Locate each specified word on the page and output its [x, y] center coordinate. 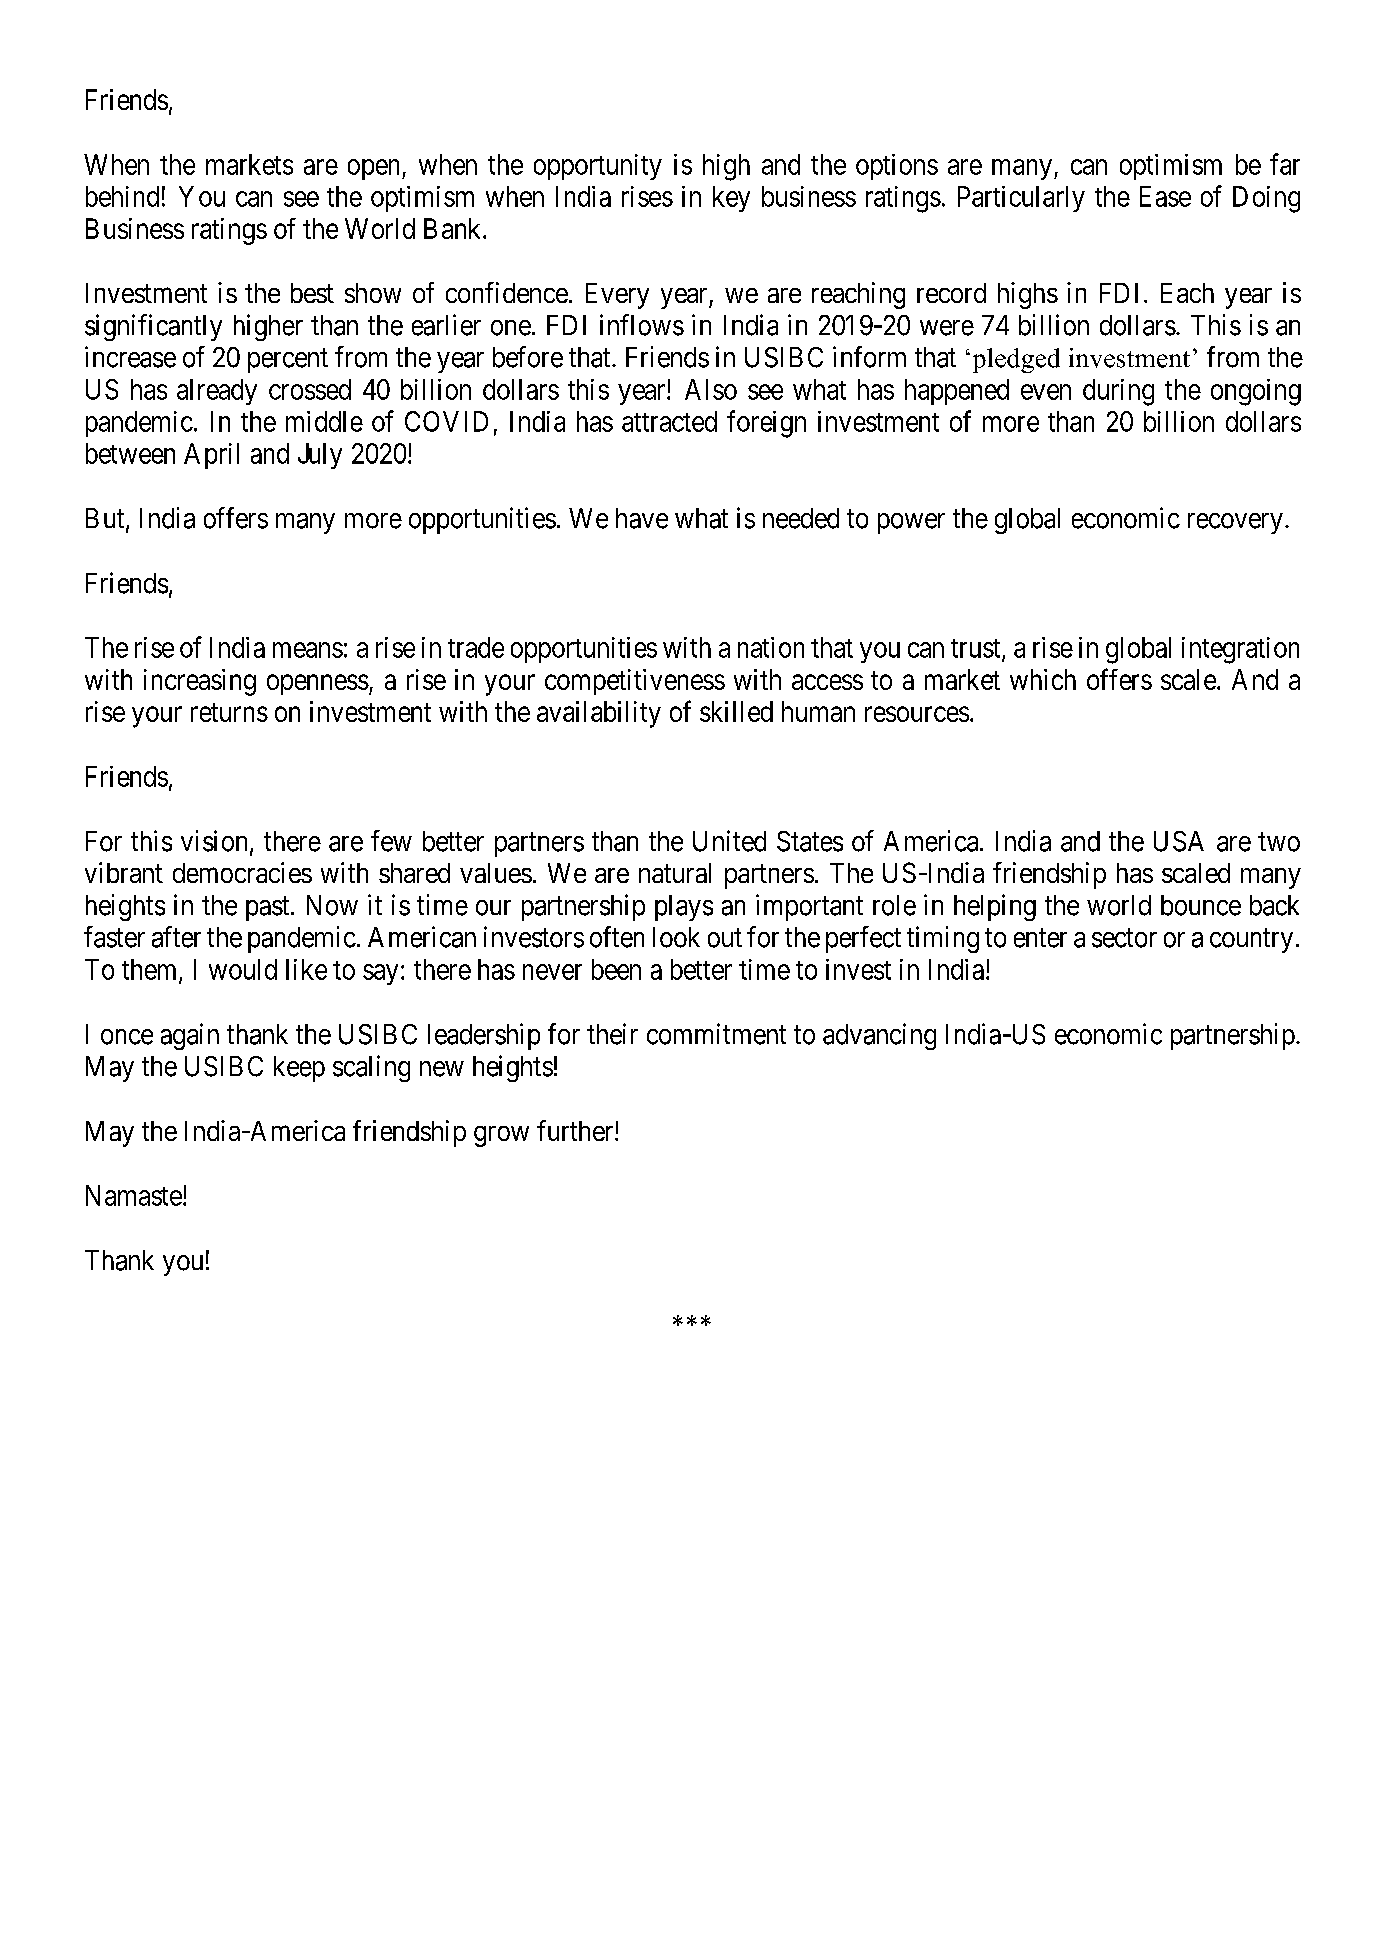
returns [229, 712]
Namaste [134, 1195]
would [243, 969]
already [217, 392]
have [642, 518]
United [729, 841]
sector [1124, 938]
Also [711, 389]
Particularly [1021, 199]
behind [122, 196]
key [731, 199]
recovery [1235, 523]
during [1118, 392]
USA [1179, 841]
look [676, 937]
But [106, 519]
